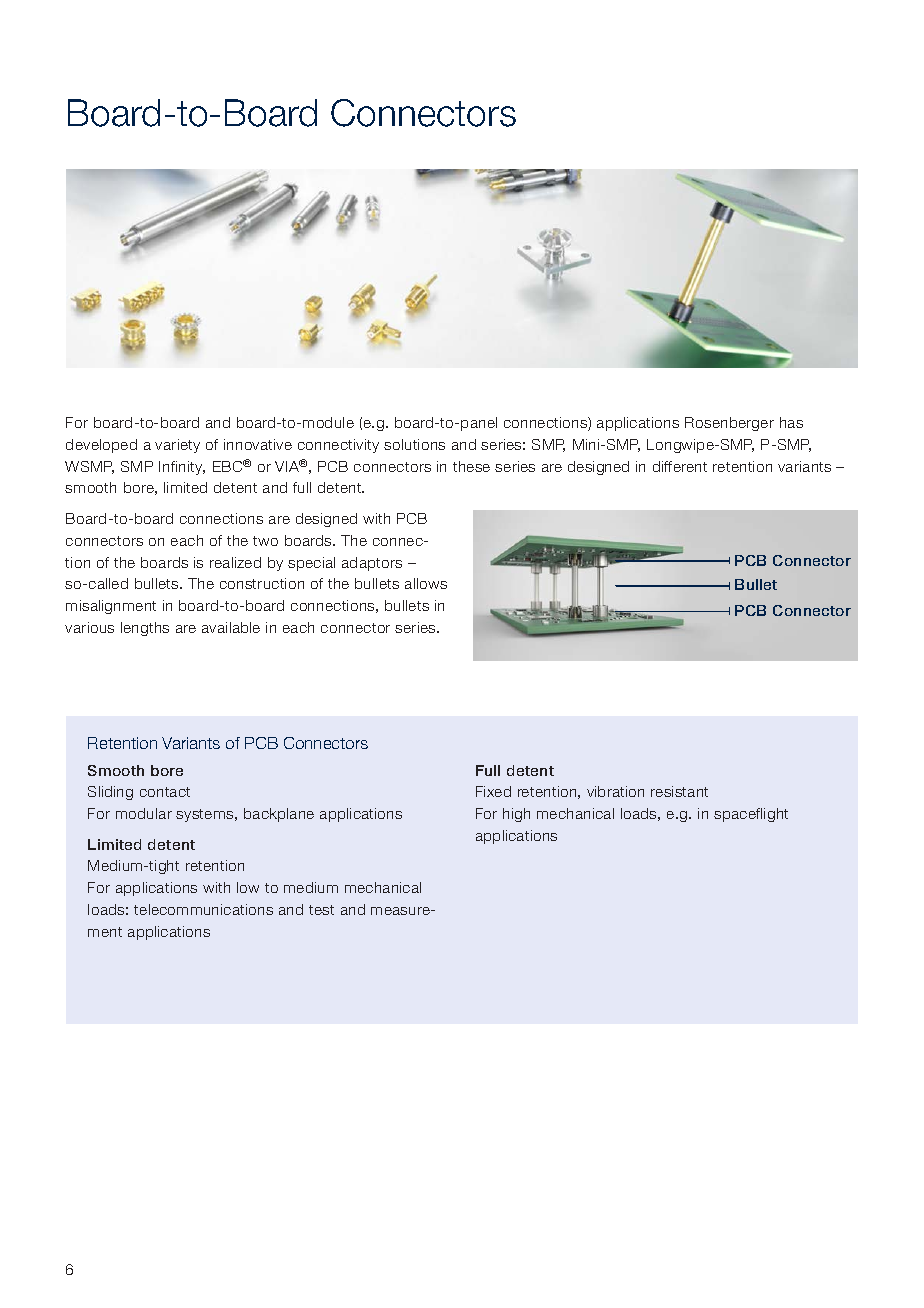 The width and height of the document is (924, 1308). What do you see at coordinates (516, 815) in the document?
I see `high` at bounding box center [516, 815].
